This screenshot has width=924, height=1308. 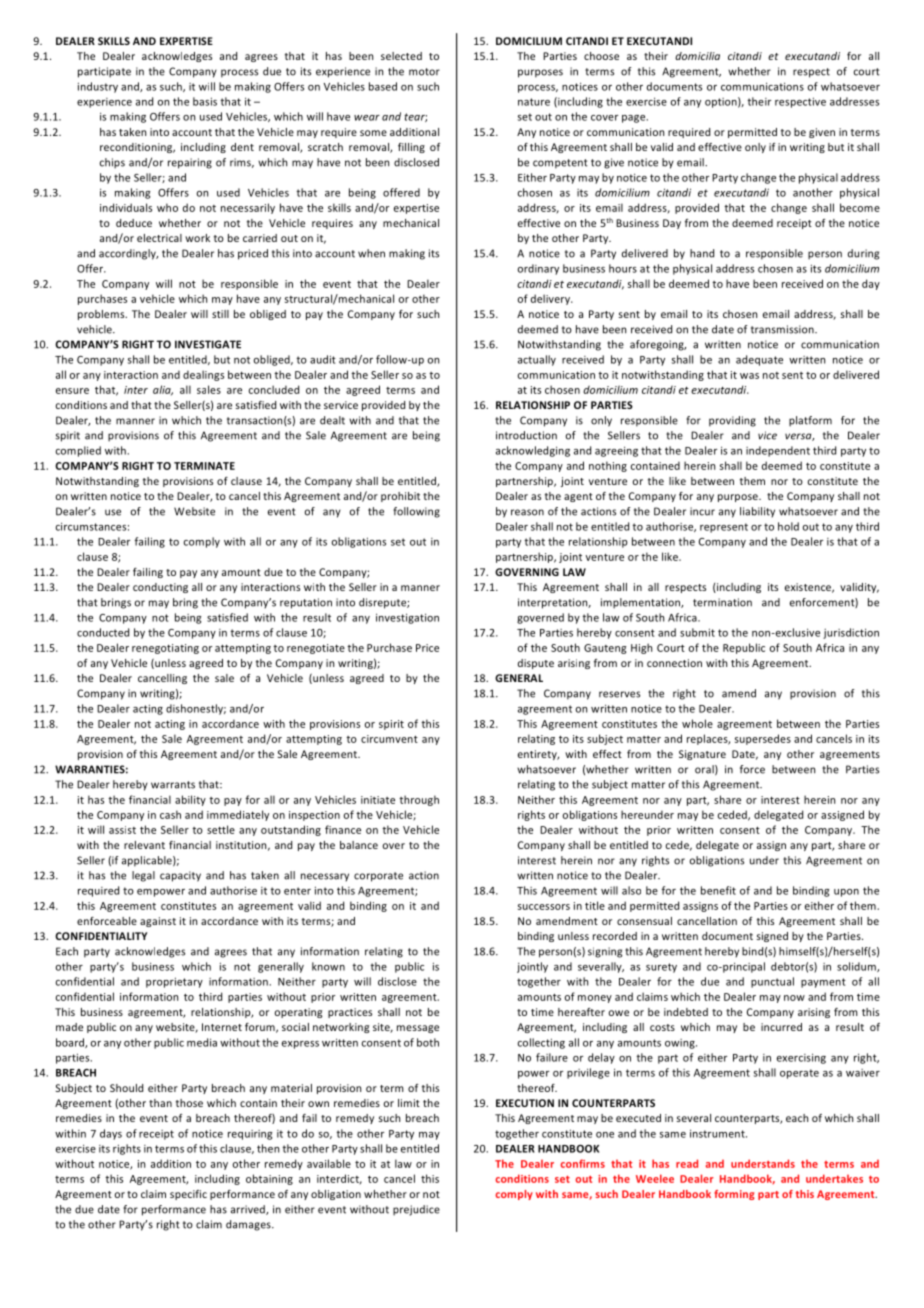 I want to click on proprietary, so click(x=174, y=982).
